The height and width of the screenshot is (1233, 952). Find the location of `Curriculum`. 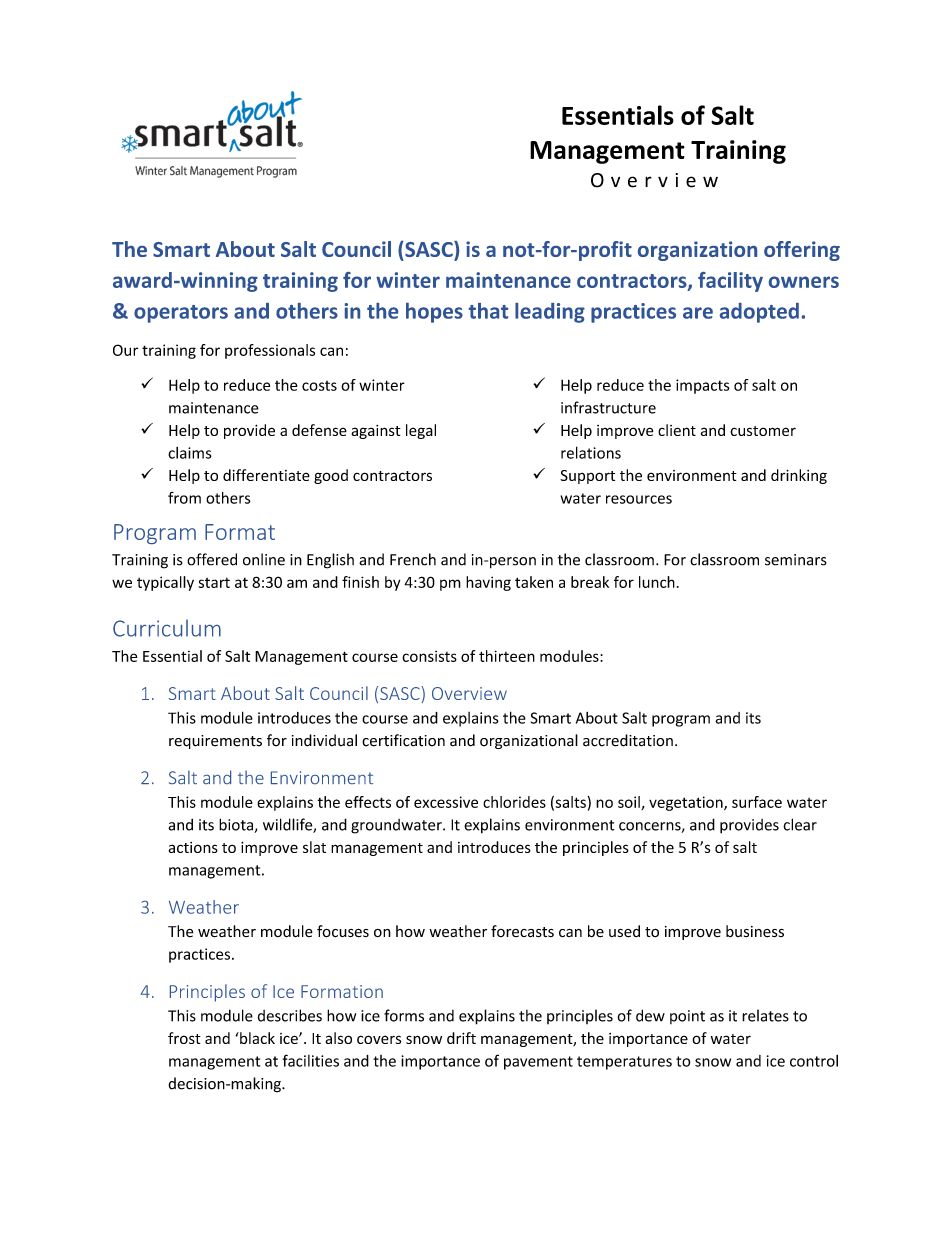

Curriculum is located at coordinates (167, 628).
